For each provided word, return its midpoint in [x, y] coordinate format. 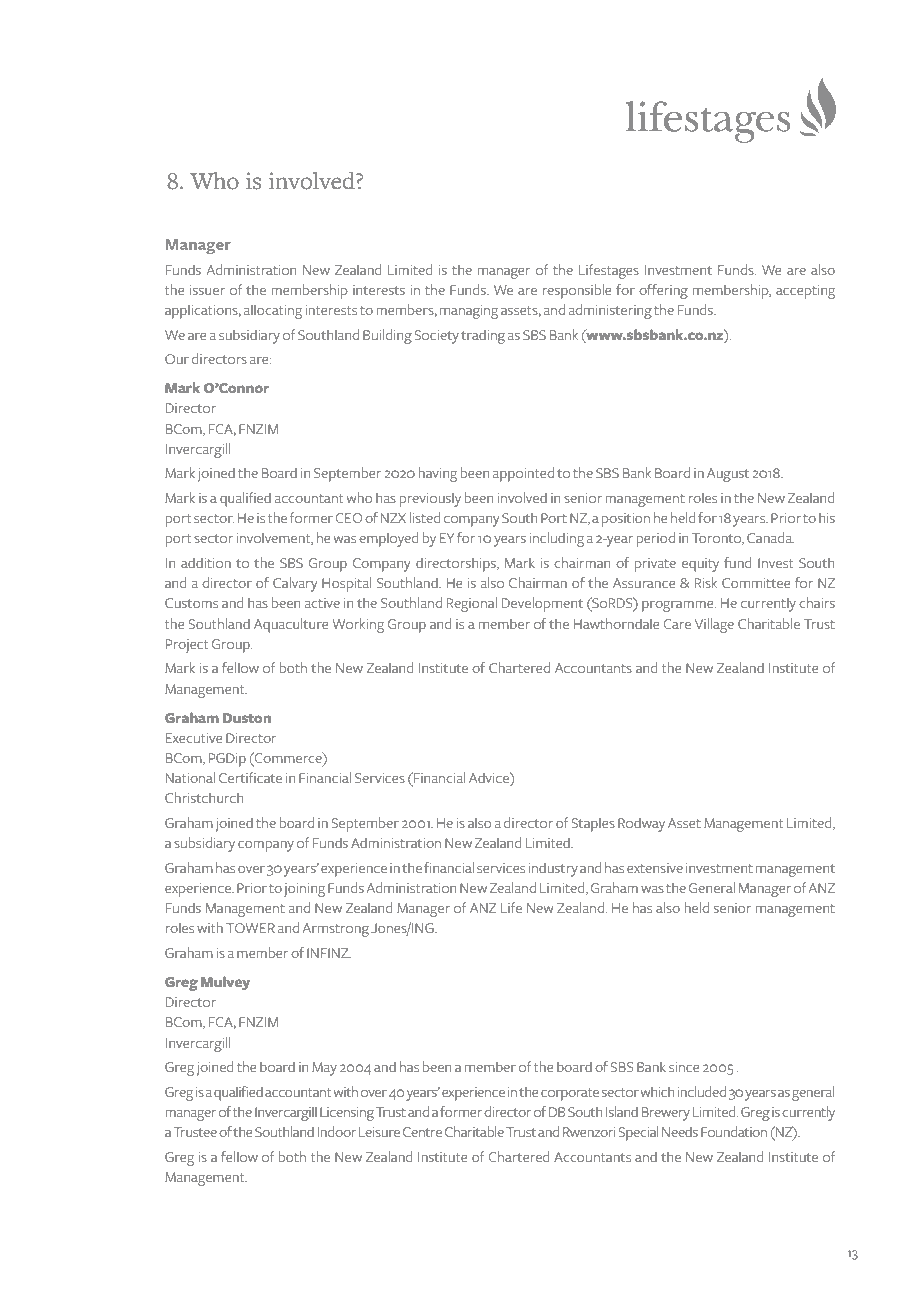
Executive [194, 738]
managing [469, 312]
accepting [805, 292]
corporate [570, 1094]
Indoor [337, 1131]
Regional [472, 604]
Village [714, 625]
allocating [273, 311]
